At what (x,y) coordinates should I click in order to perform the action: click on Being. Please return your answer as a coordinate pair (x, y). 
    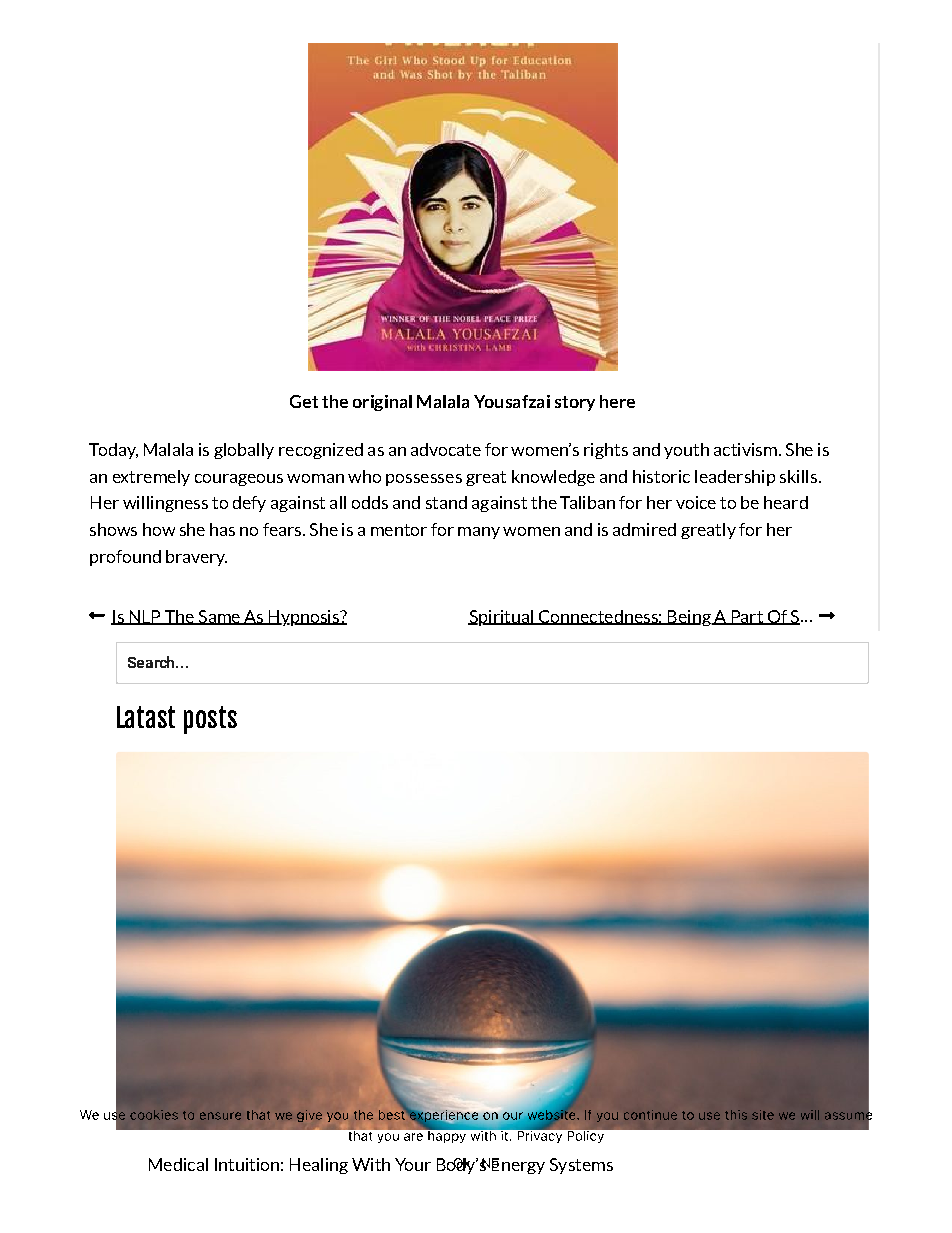
    Looking at the image, I should click on (689, 618).
